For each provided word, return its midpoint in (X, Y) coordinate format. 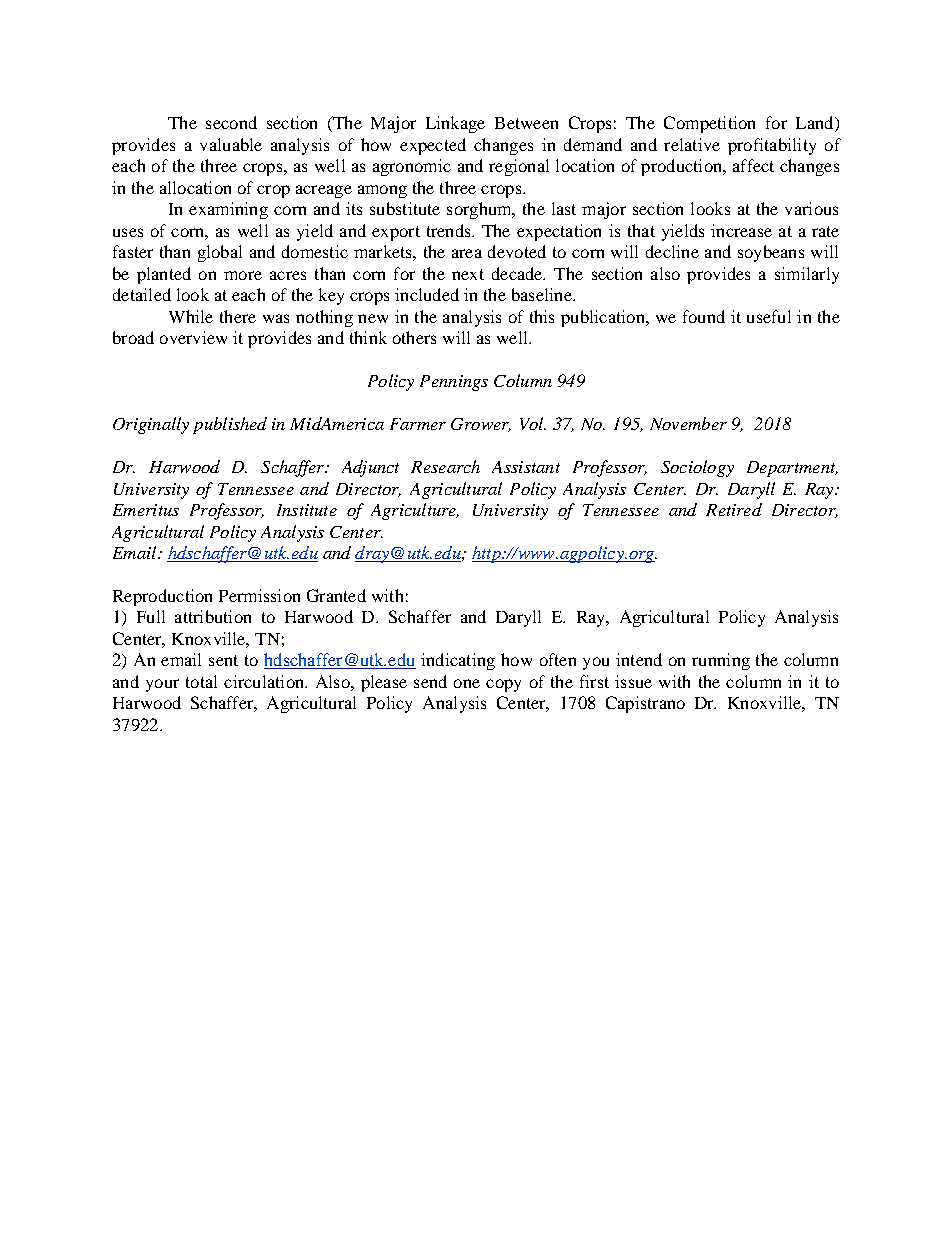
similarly (807, 275)
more (243, 275)
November (688, 423)
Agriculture (414, 511)
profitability (772, 146)
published (230, 425)
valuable (231, 144)
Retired (734, 509)
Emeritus (146, 510)
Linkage (455, 124)
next (468, 274)
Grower (481, 425)
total (201, 681)
